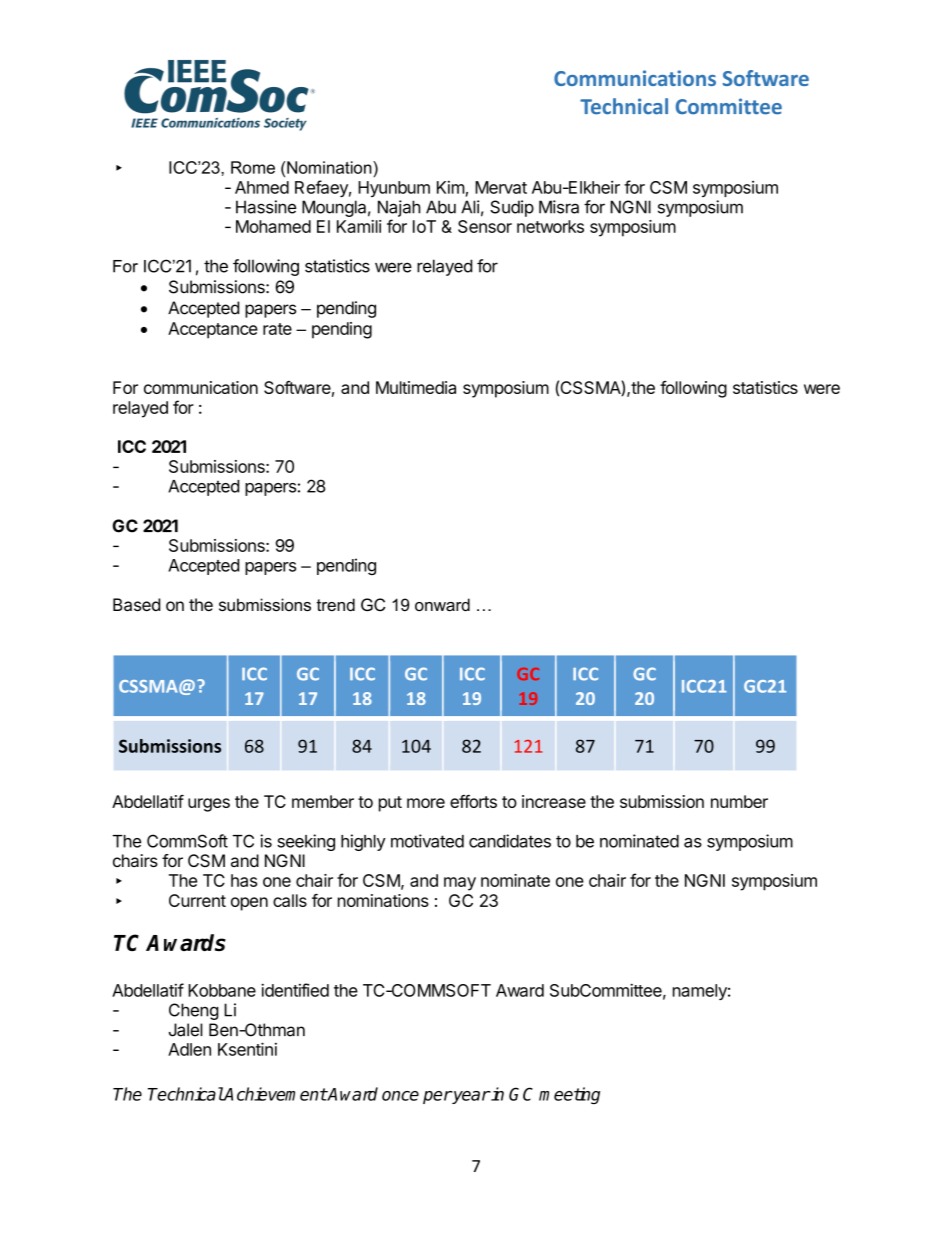 Image resolution: width=952 pixels, height=1233 pixels. Describe the element at coordinates (559, 207) in the image. I see `Misra` at that location.
